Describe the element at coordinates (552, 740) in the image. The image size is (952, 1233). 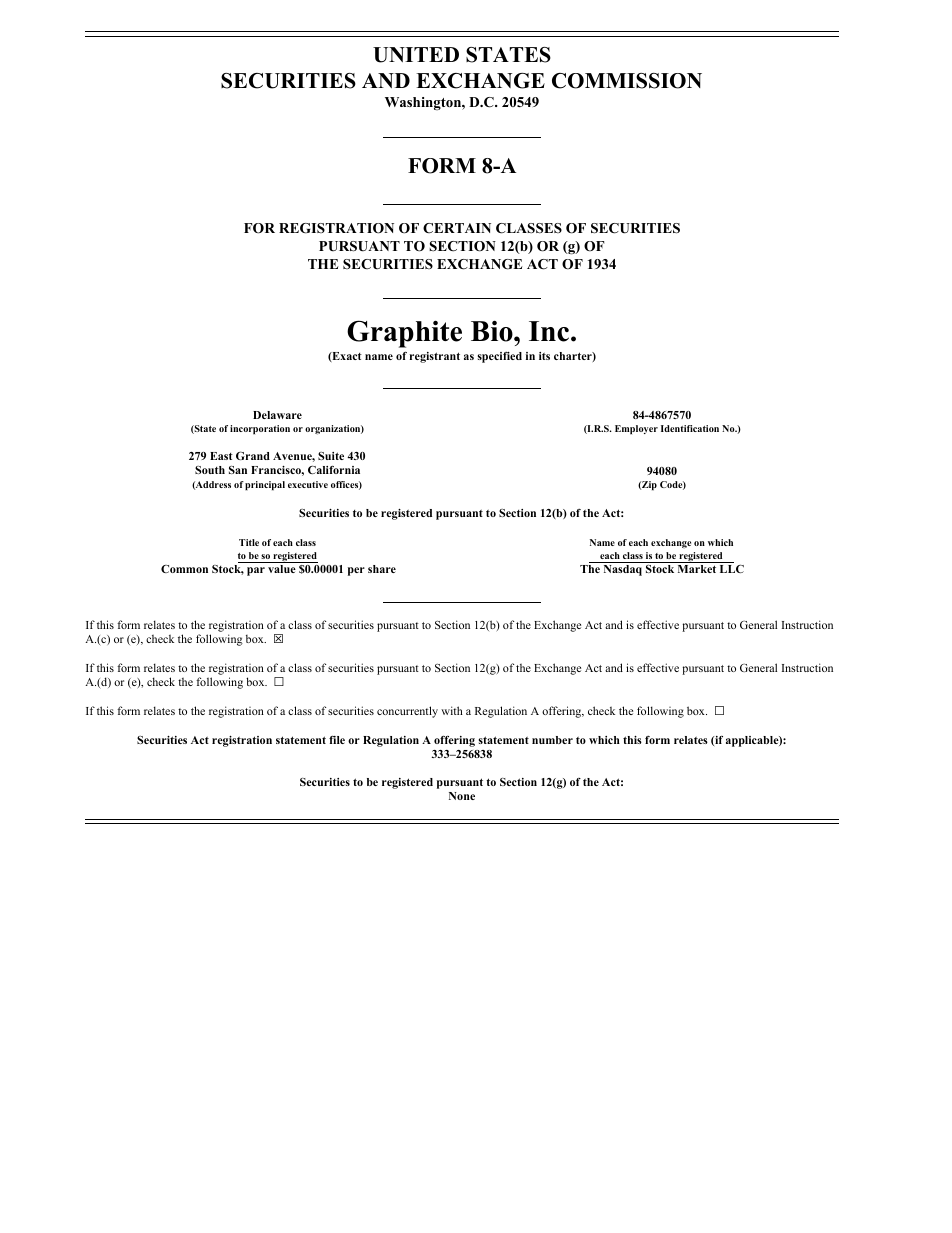
I see `number` at that location.
